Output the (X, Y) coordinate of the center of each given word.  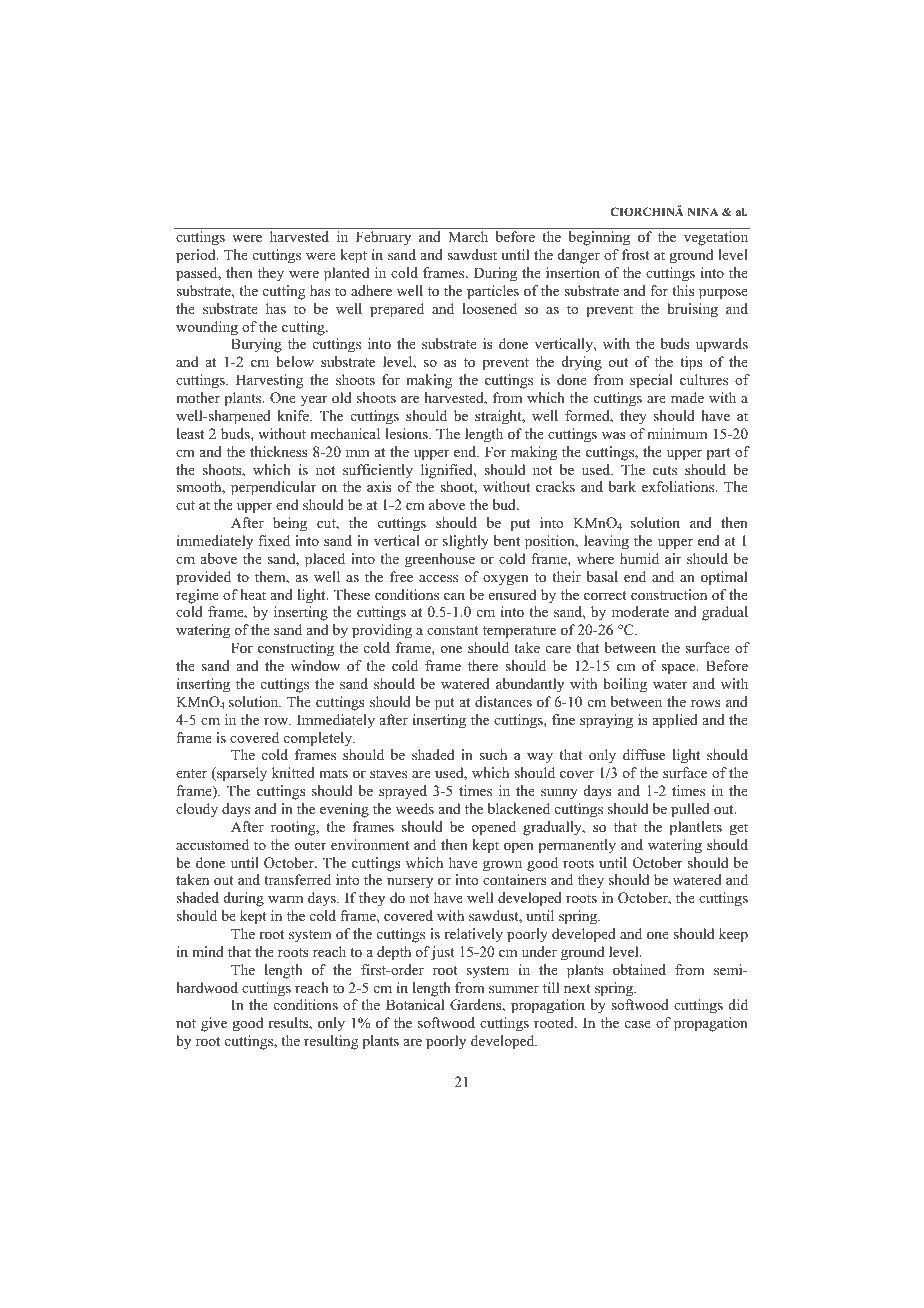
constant (453, 631)
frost (636, 254)
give (214, 1024)
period (197, 256)
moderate (640, 611)
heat (253, 594)
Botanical (415, 1005)
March (468, 236)
